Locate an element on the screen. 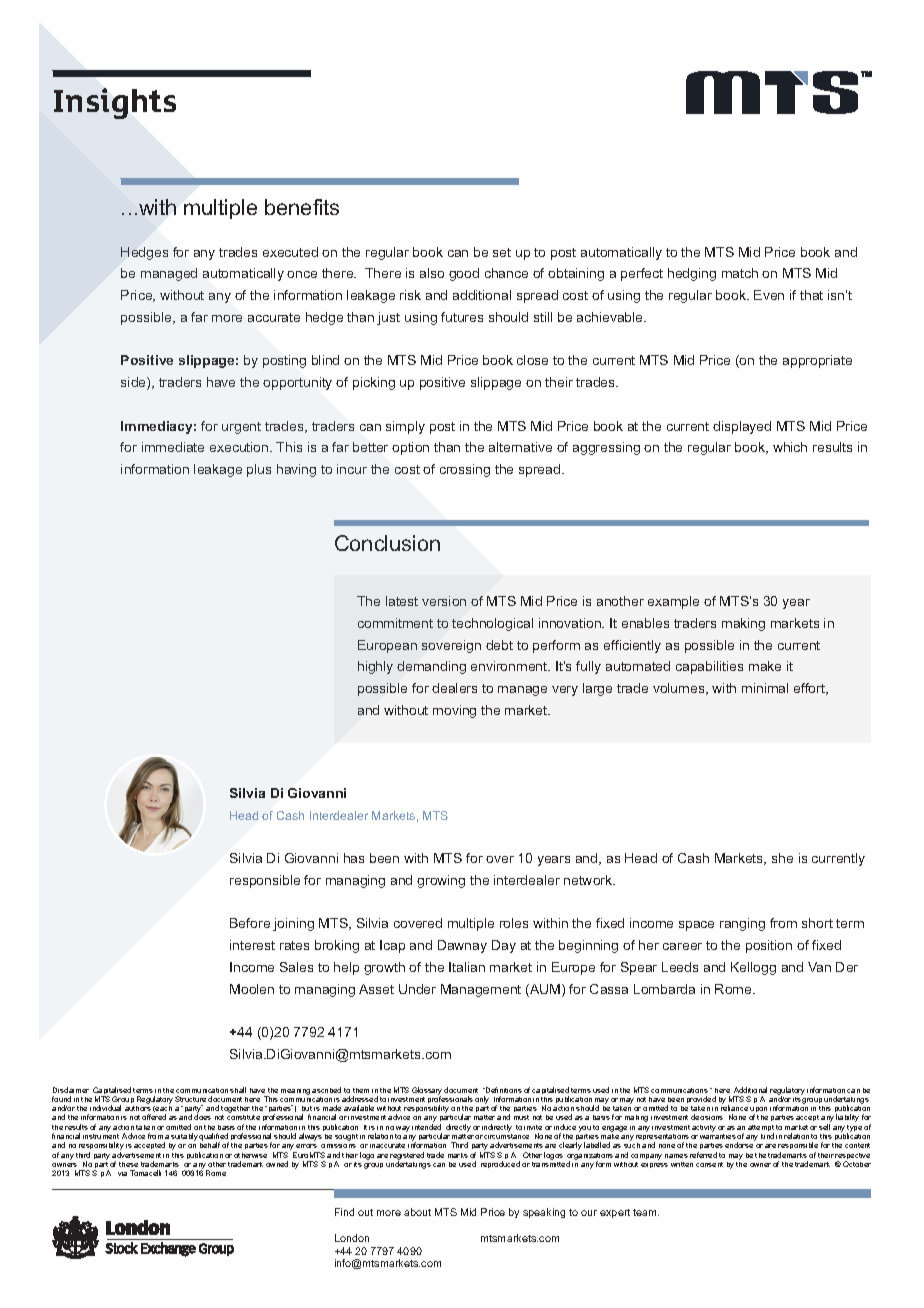  appropriate is located at coordinates (817, 361).
